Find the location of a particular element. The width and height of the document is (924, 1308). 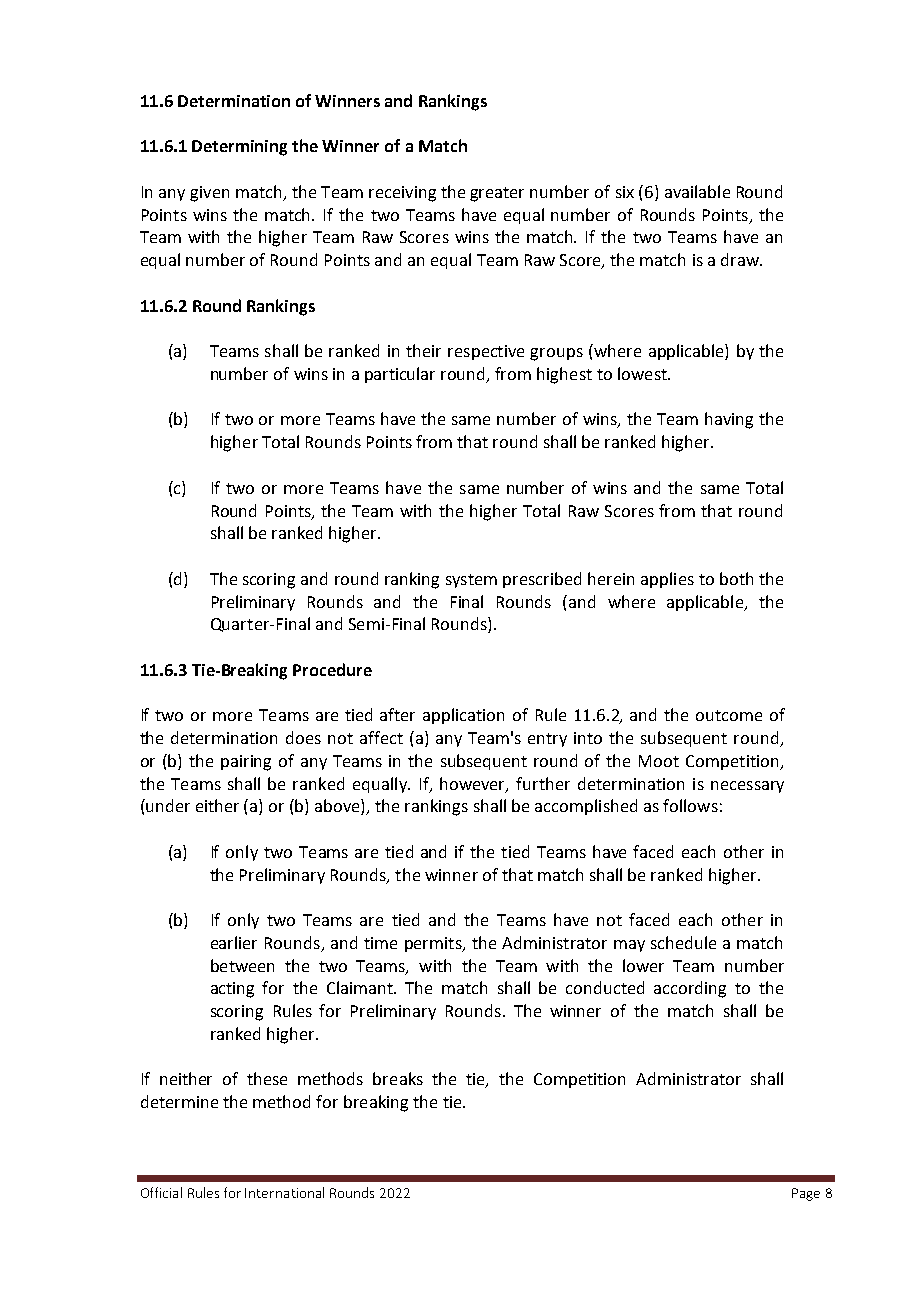

greater is located at coordinates (497, 194).
